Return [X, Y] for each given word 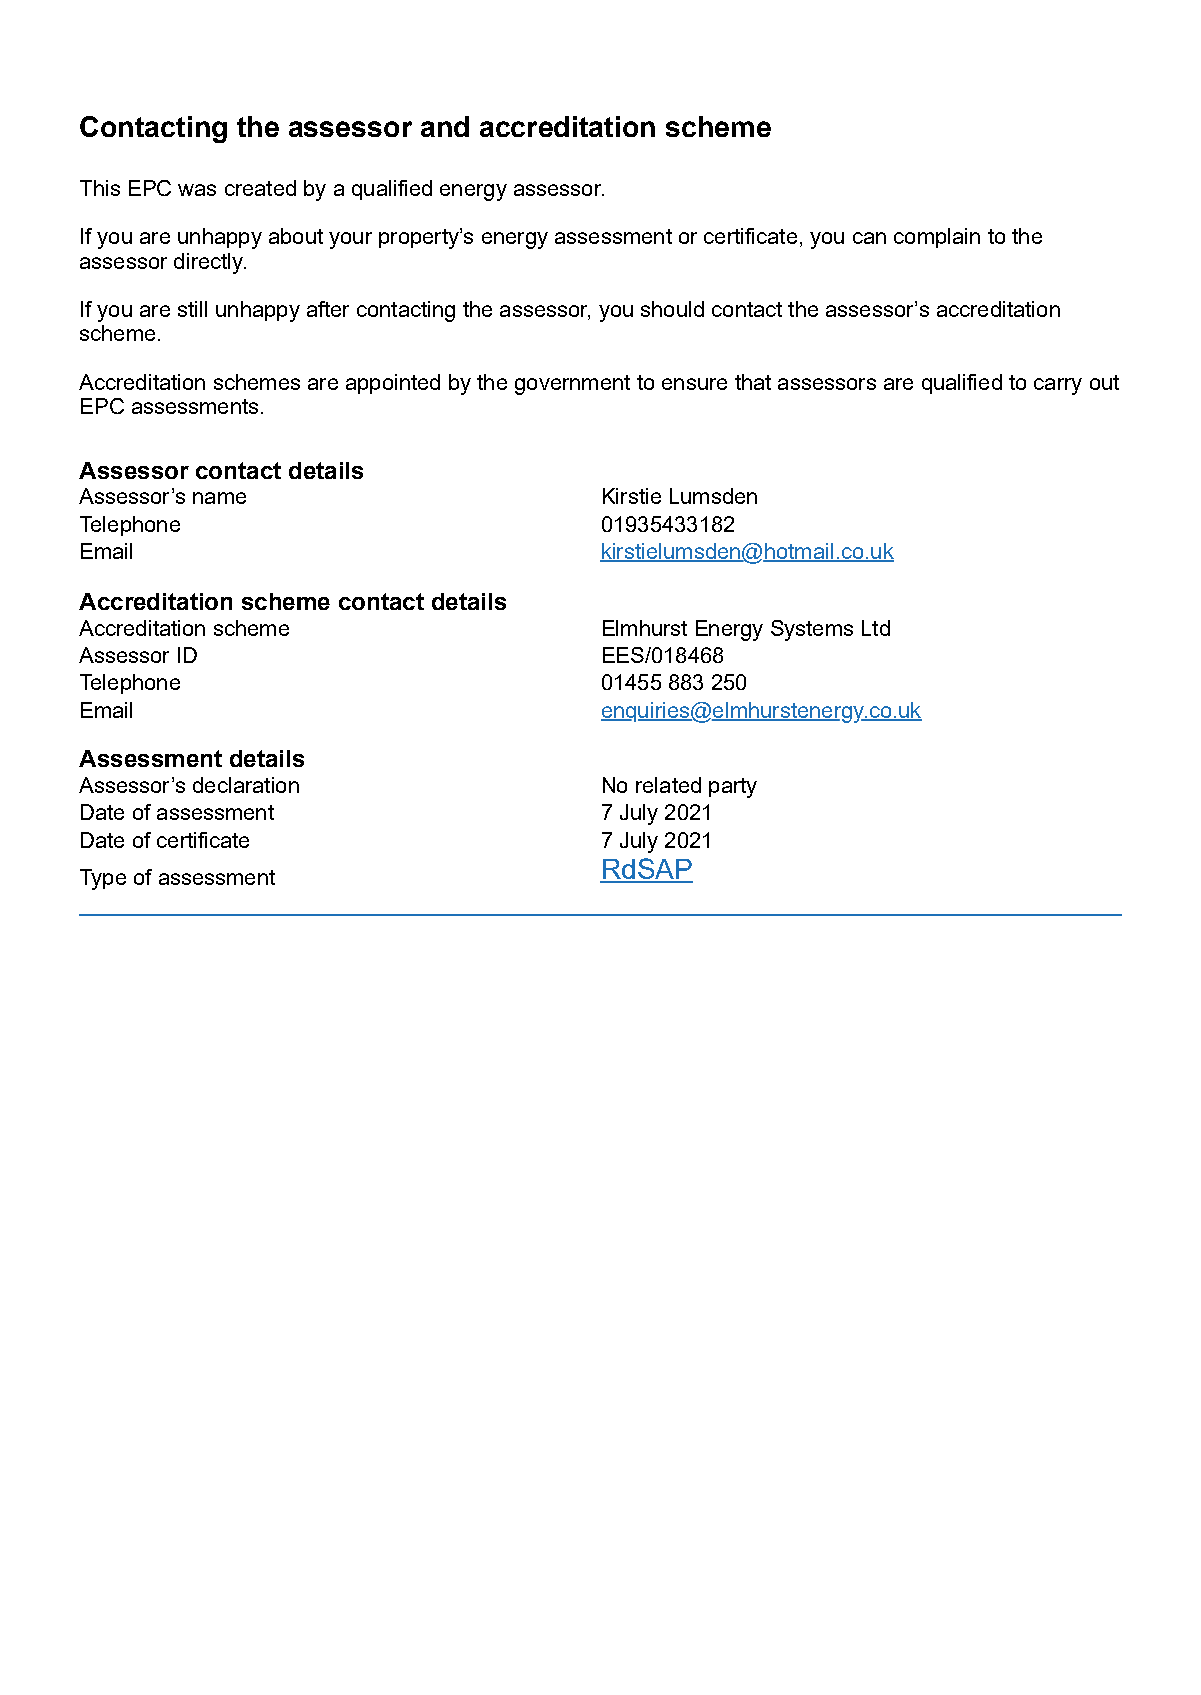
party [733, 788]
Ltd [876, 628]
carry [1058, 386]
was [197, 190]
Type [103, 879]
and [445, 126]
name [219, 498]
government [572, 385]
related [668, 785]
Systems [812, 630]
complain [937, 238]
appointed [393, 384]
